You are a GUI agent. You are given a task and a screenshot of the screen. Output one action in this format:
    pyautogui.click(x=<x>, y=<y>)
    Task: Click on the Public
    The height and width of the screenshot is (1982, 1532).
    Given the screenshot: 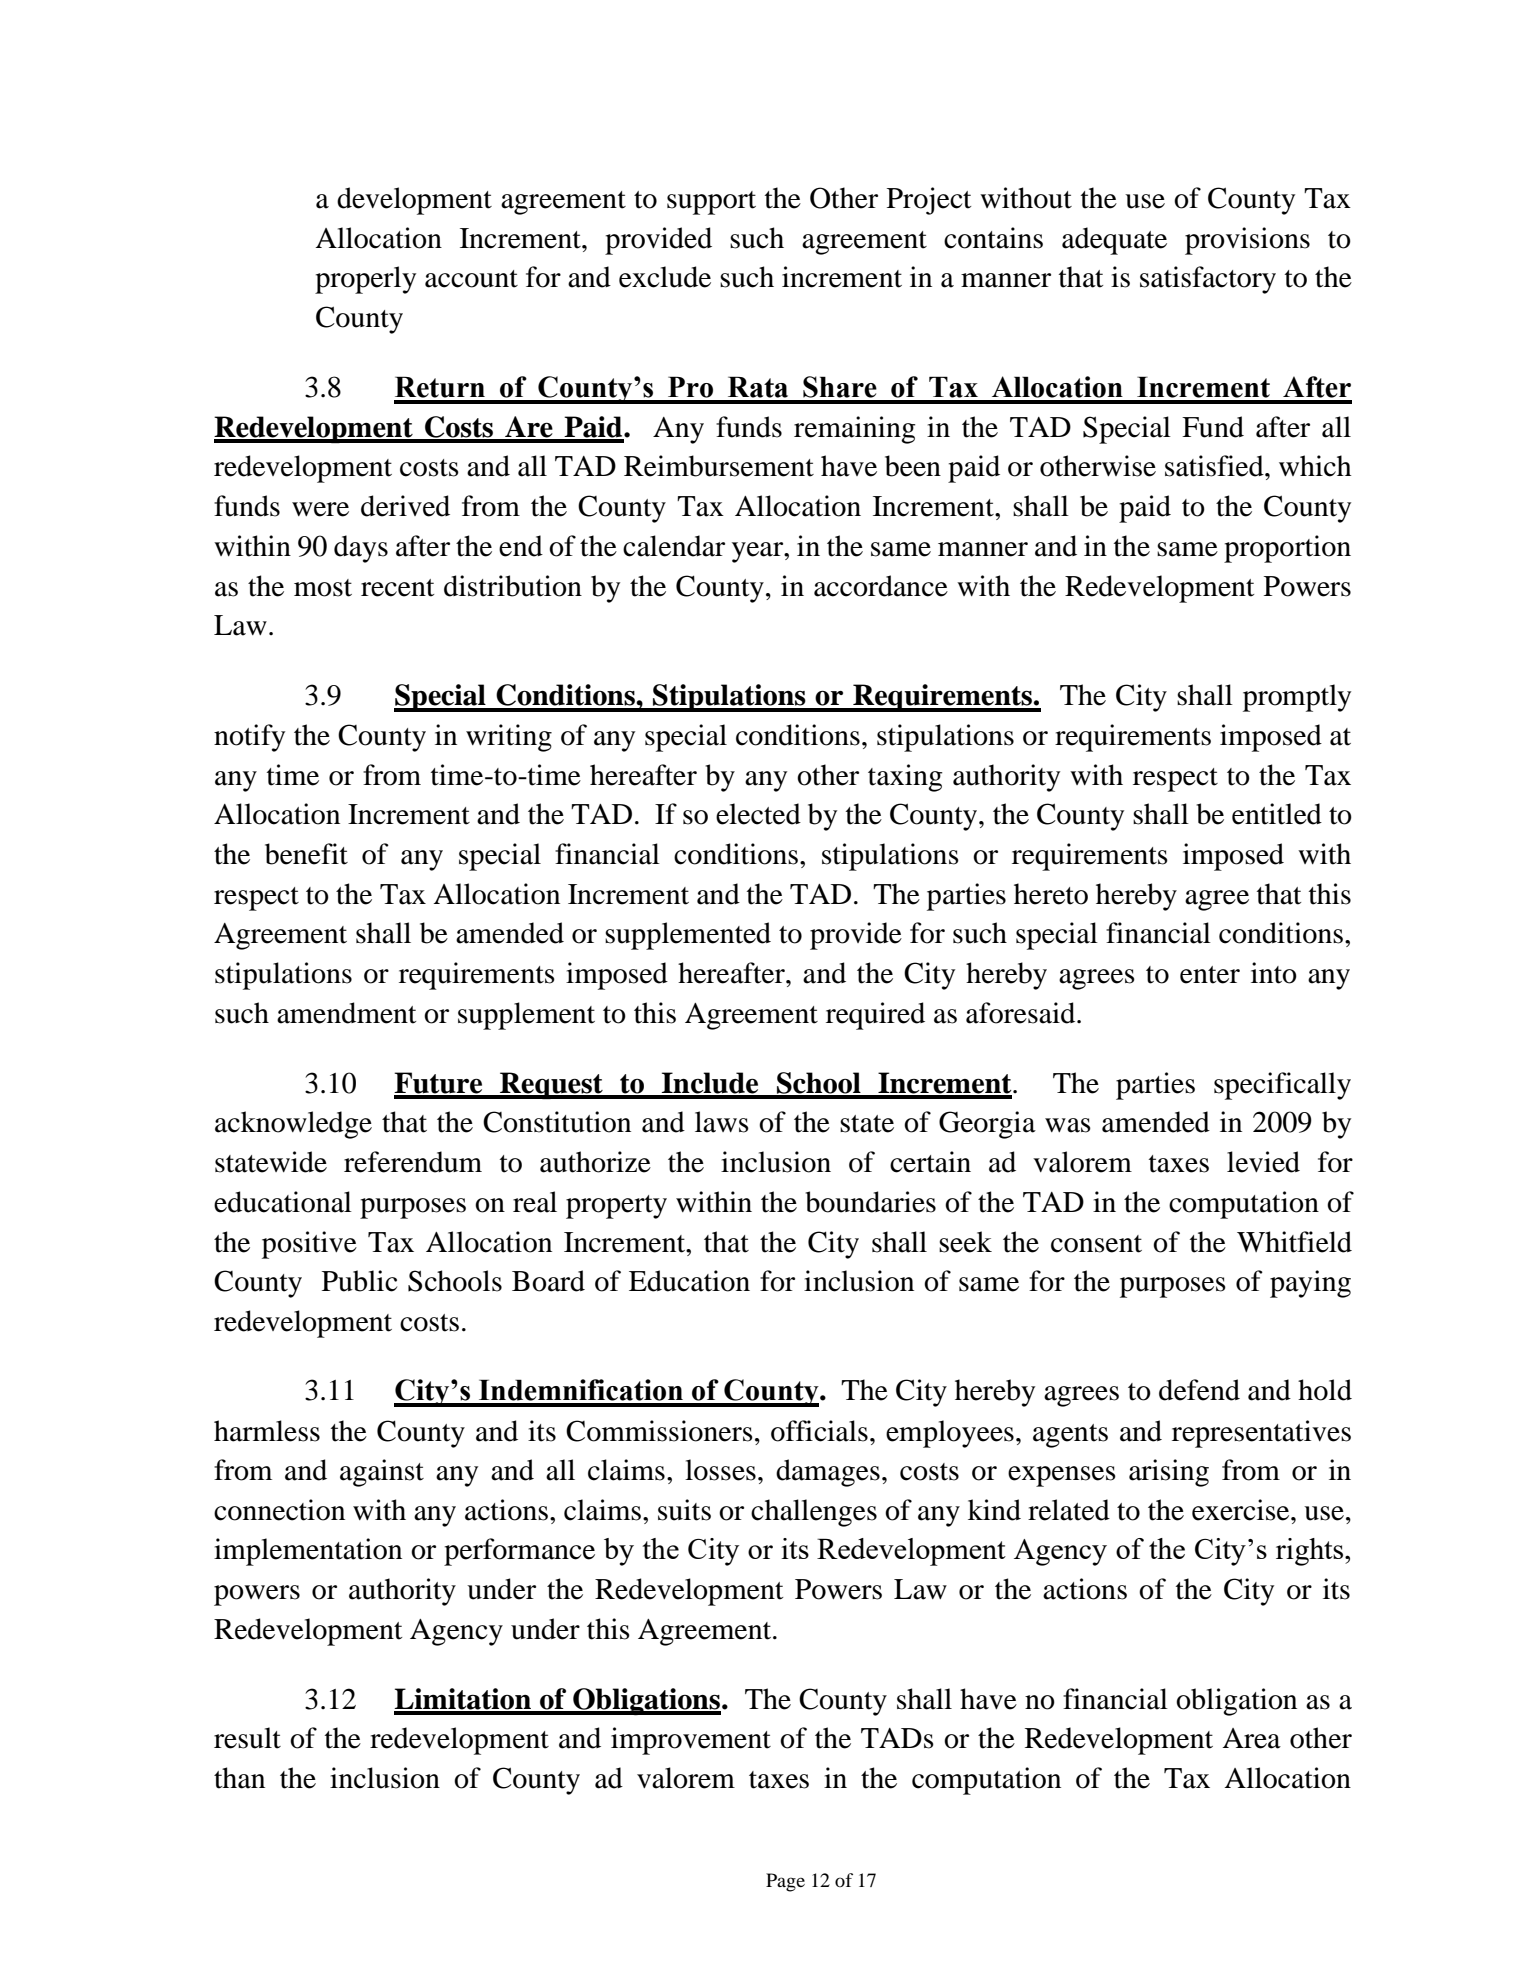 What is the action you would take?
    pyautogui.click(x=359, y=1281)
